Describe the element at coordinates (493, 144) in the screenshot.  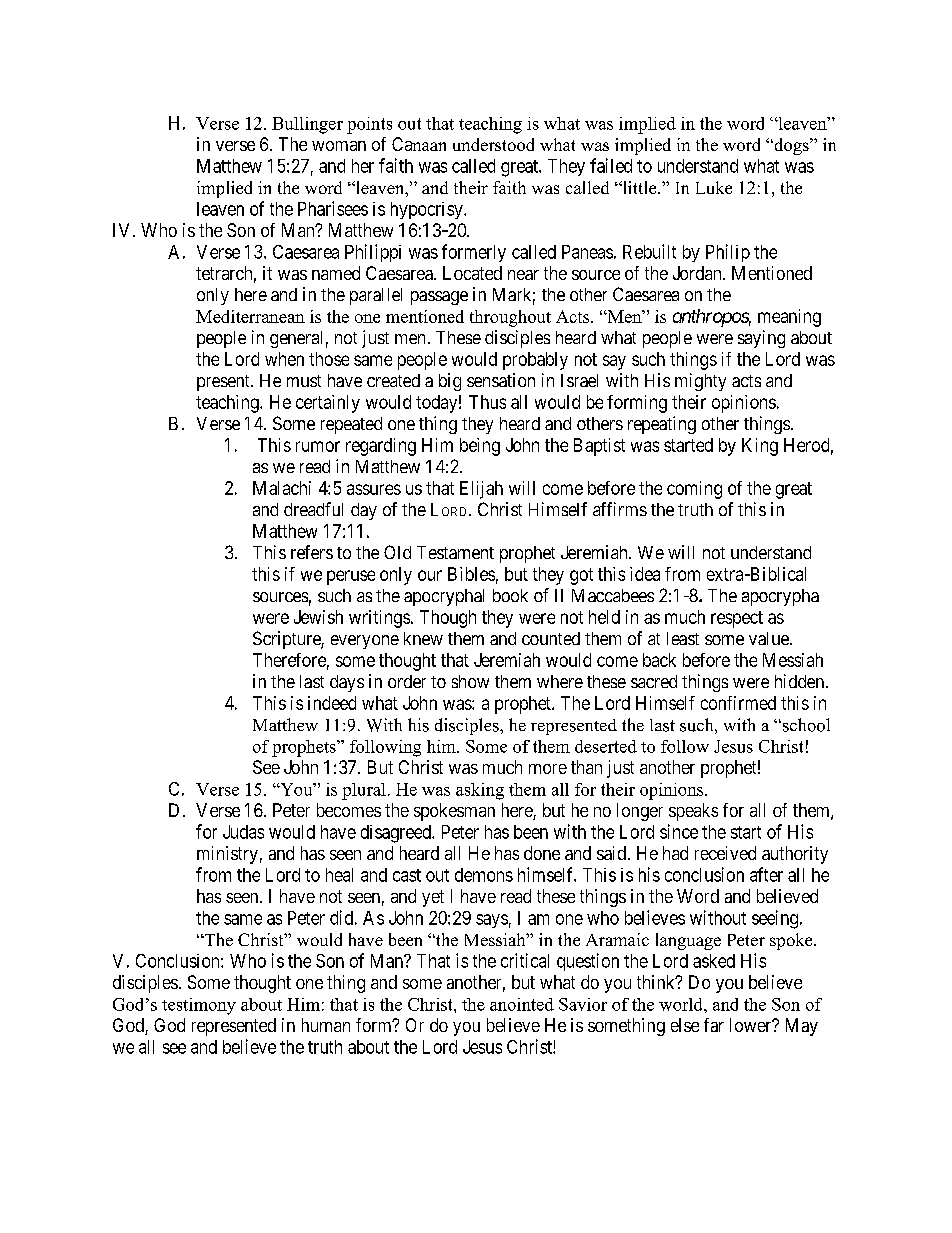
I see `understood` at that location.
